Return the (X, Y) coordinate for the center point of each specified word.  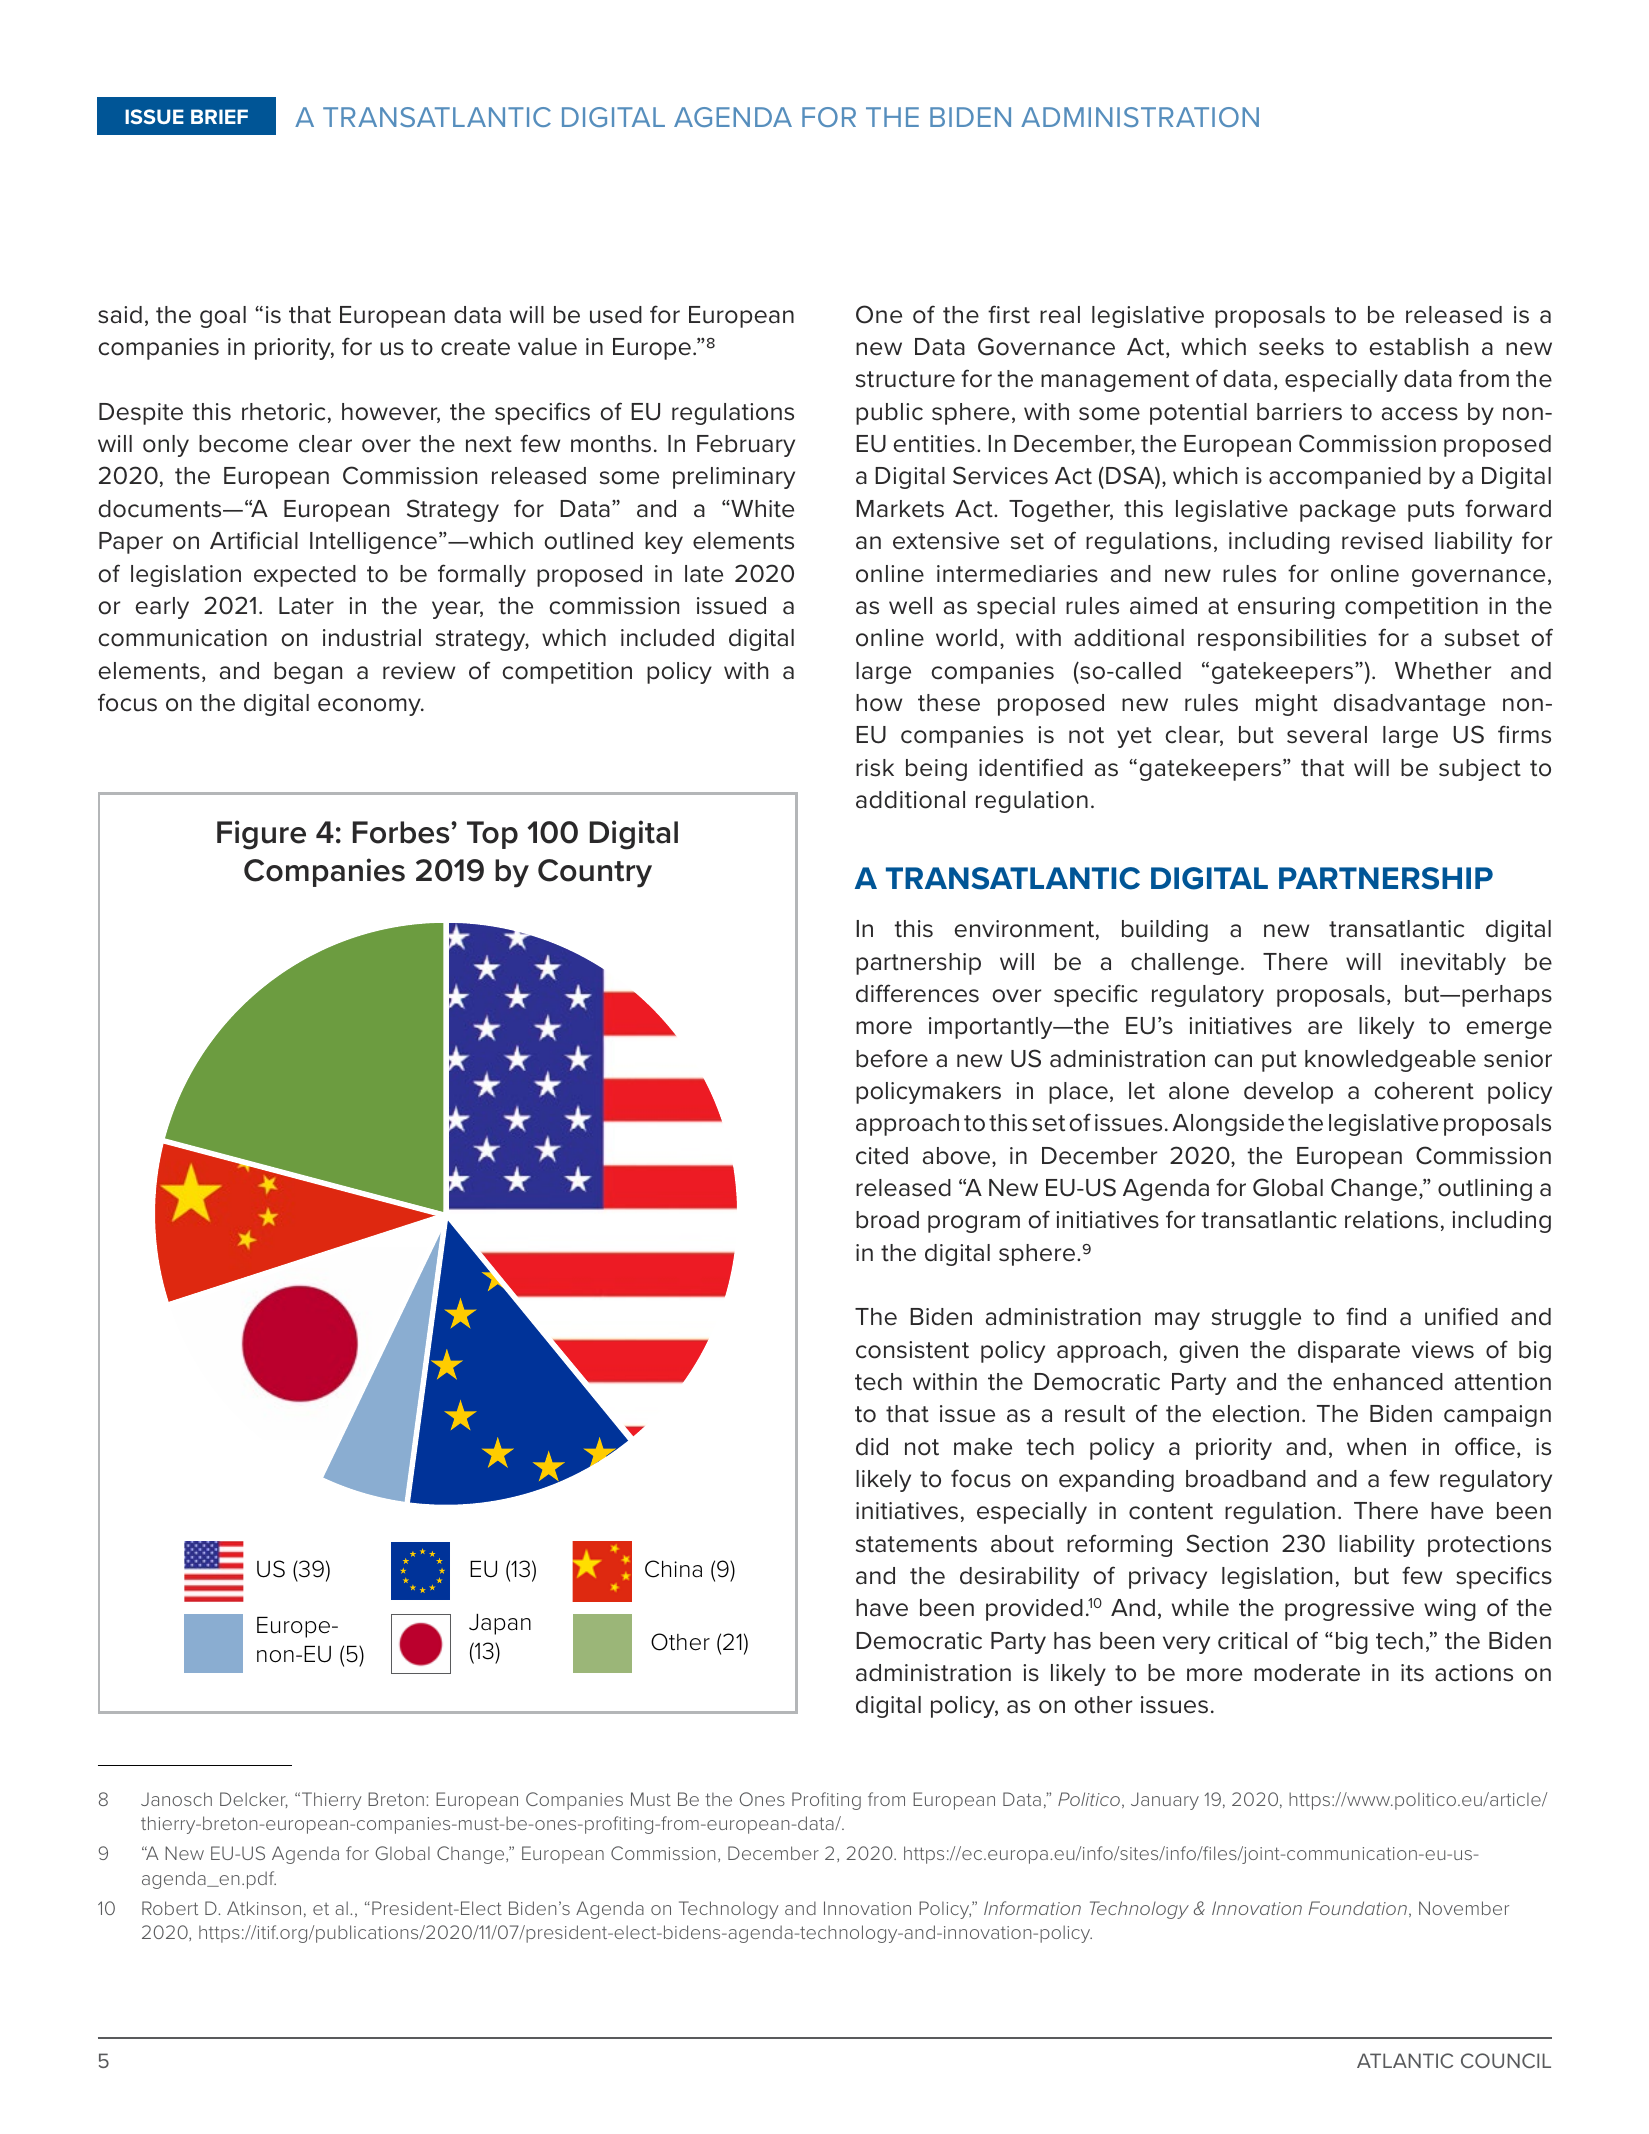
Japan (500, 1624)
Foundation (1357, 1908)
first (1009, 314)
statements (916, 1544)
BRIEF (219, 116)
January (1165, 1801)
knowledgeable (1390, 1061)
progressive (1349, 1610)
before (892, 1058)
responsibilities (1282, 640)
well (910, 606)
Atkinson (264, 1908)
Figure (261, 835)
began (308, 673)
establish (1418, 347)
